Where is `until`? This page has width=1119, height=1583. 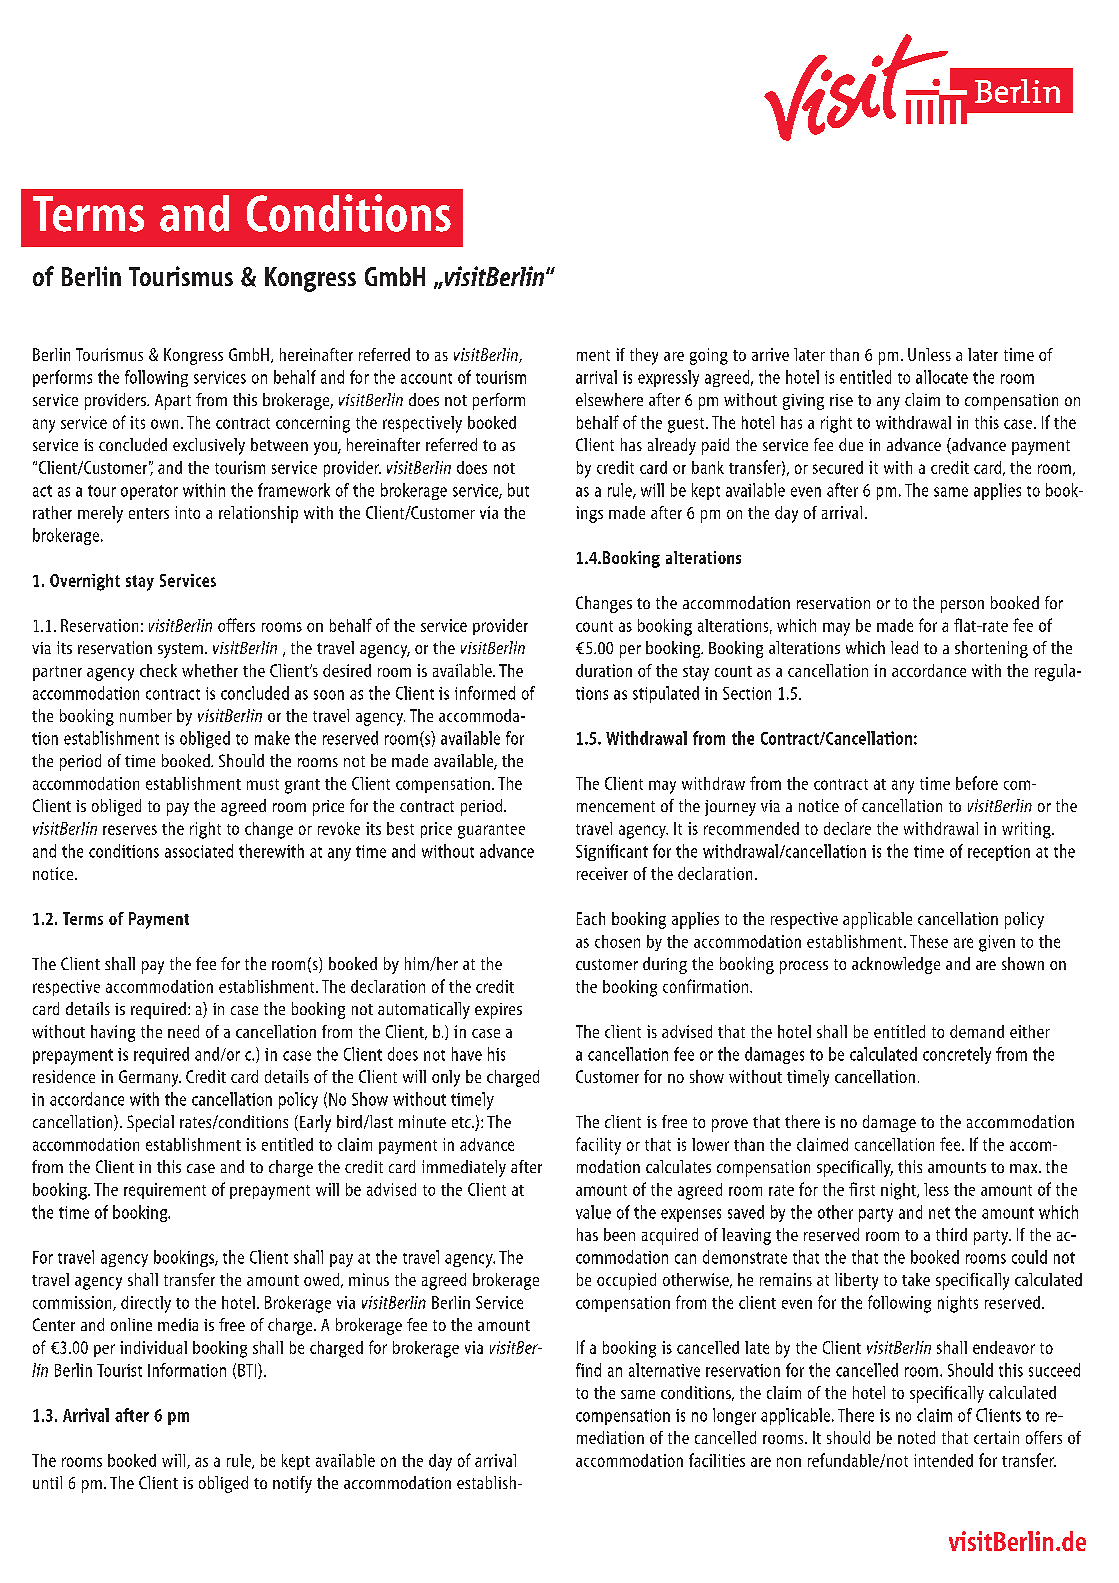
until is located at coordinates (47, 1482).
